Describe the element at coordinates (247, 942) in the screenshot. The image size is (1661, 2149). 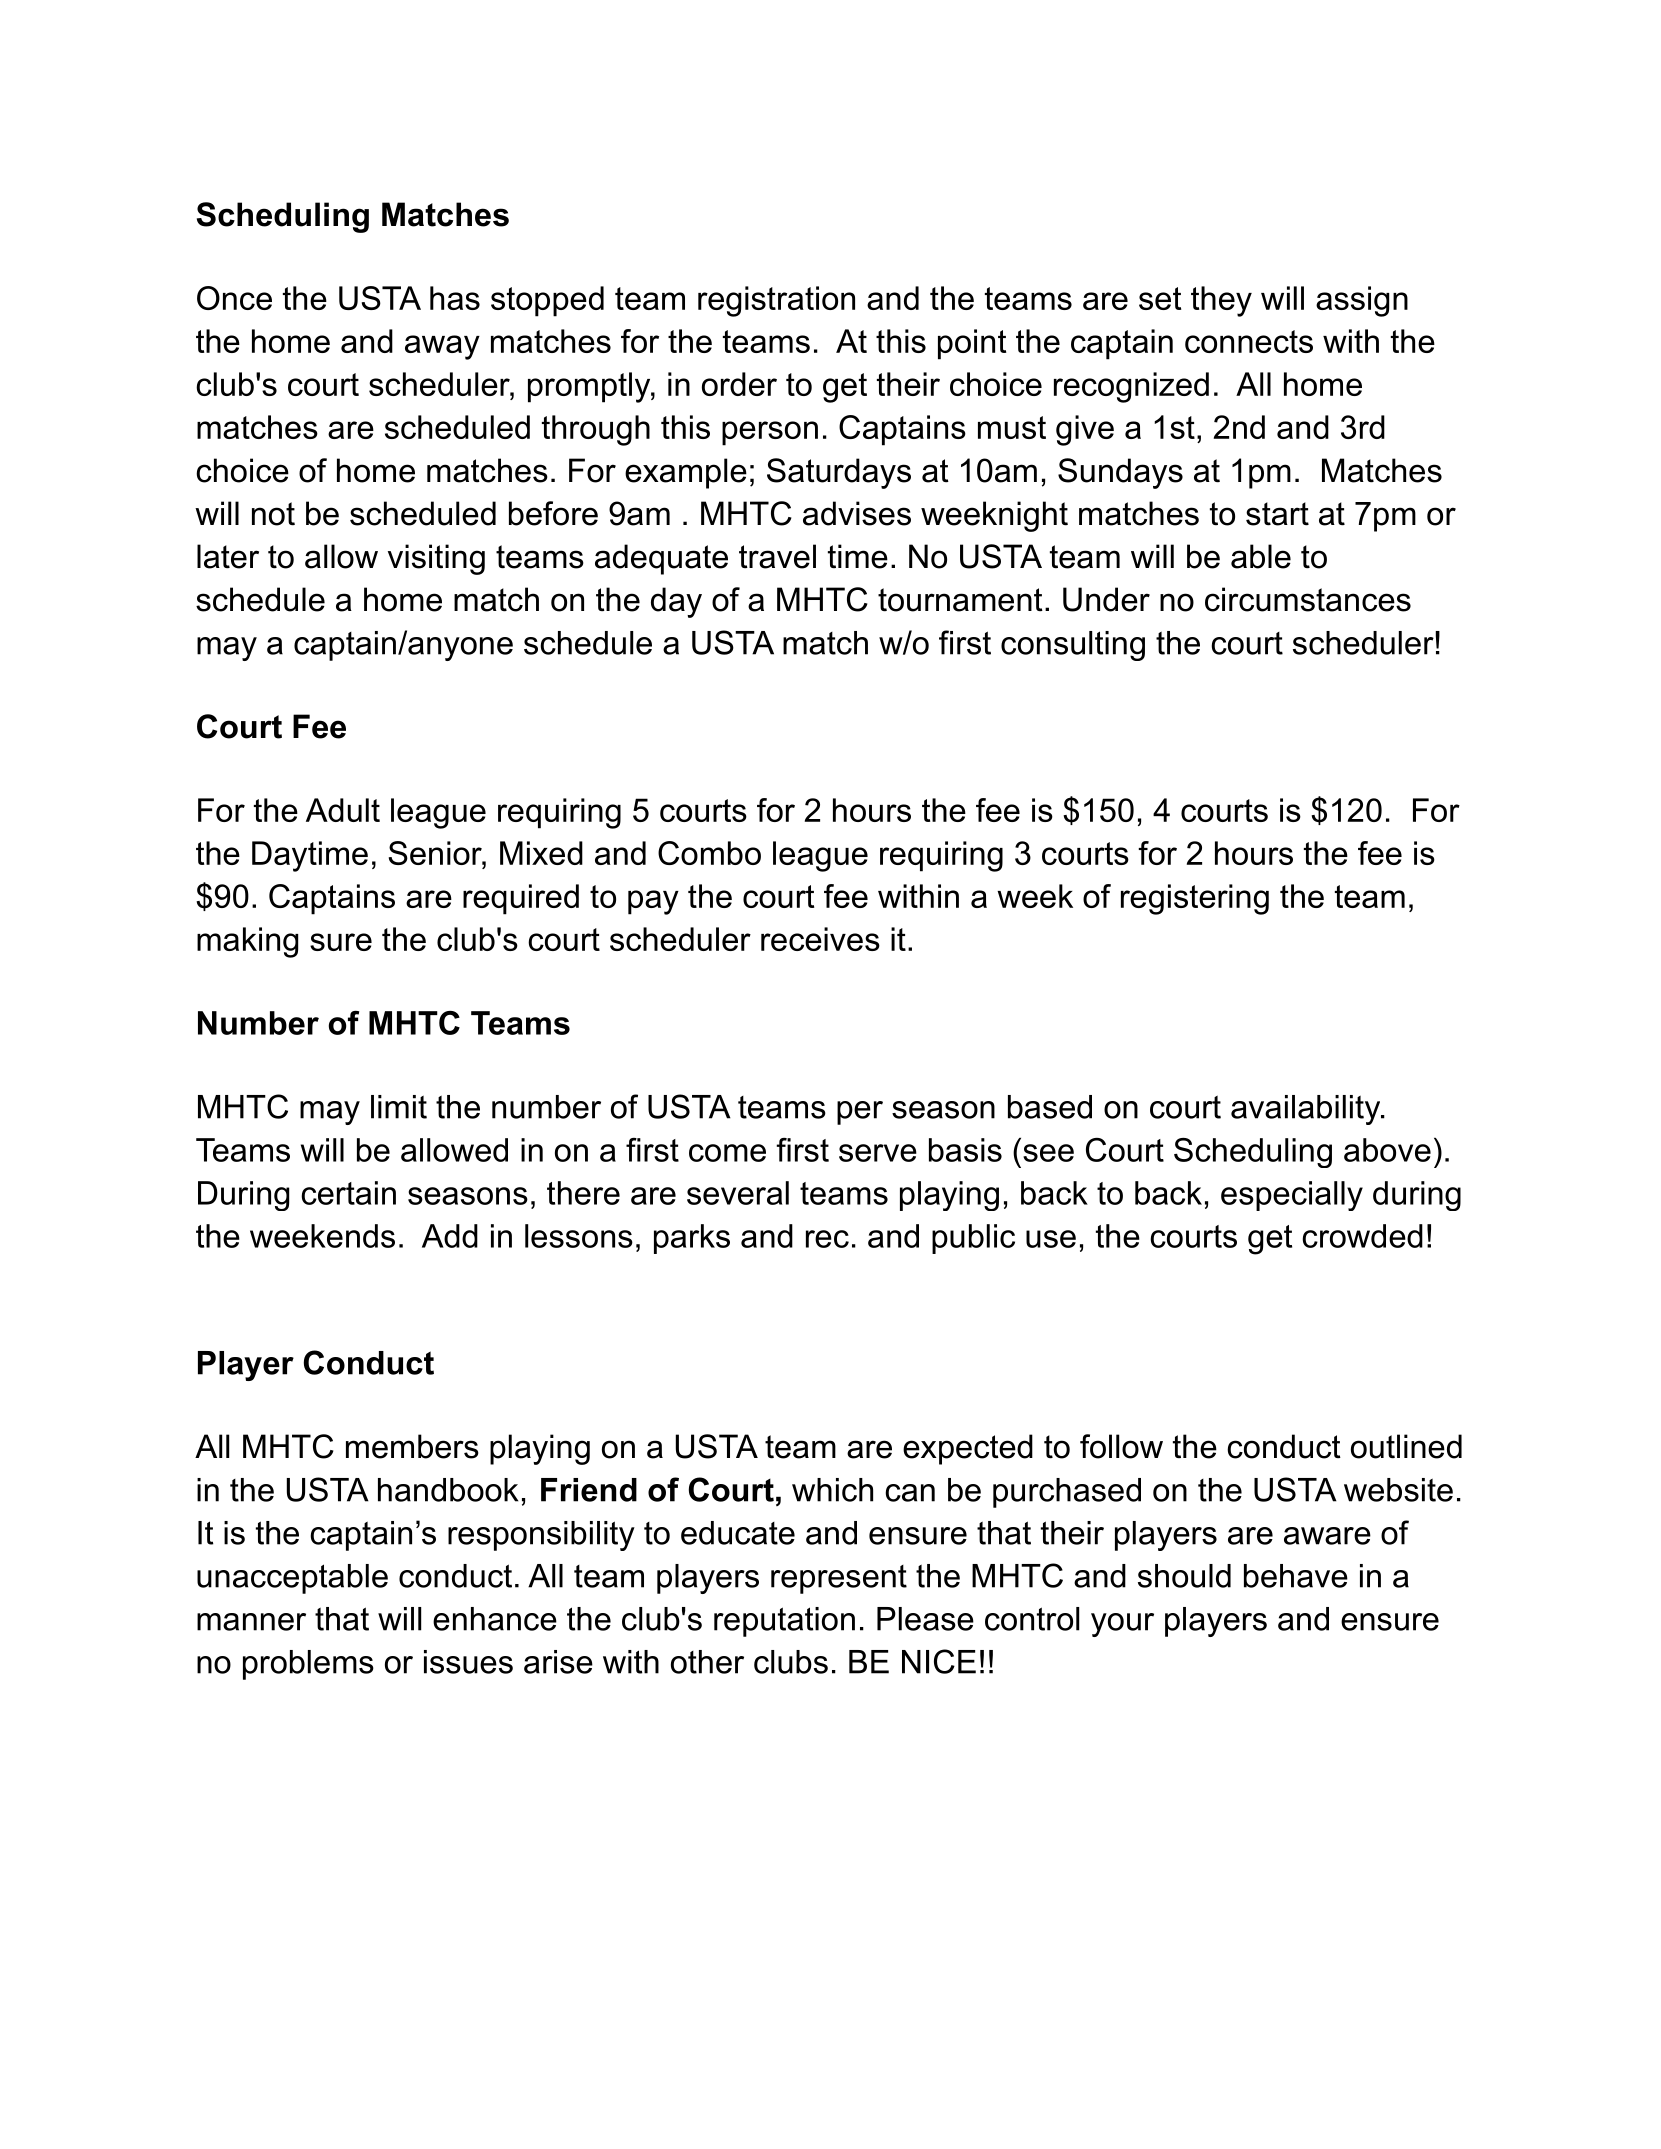
I see `making` at that location.
